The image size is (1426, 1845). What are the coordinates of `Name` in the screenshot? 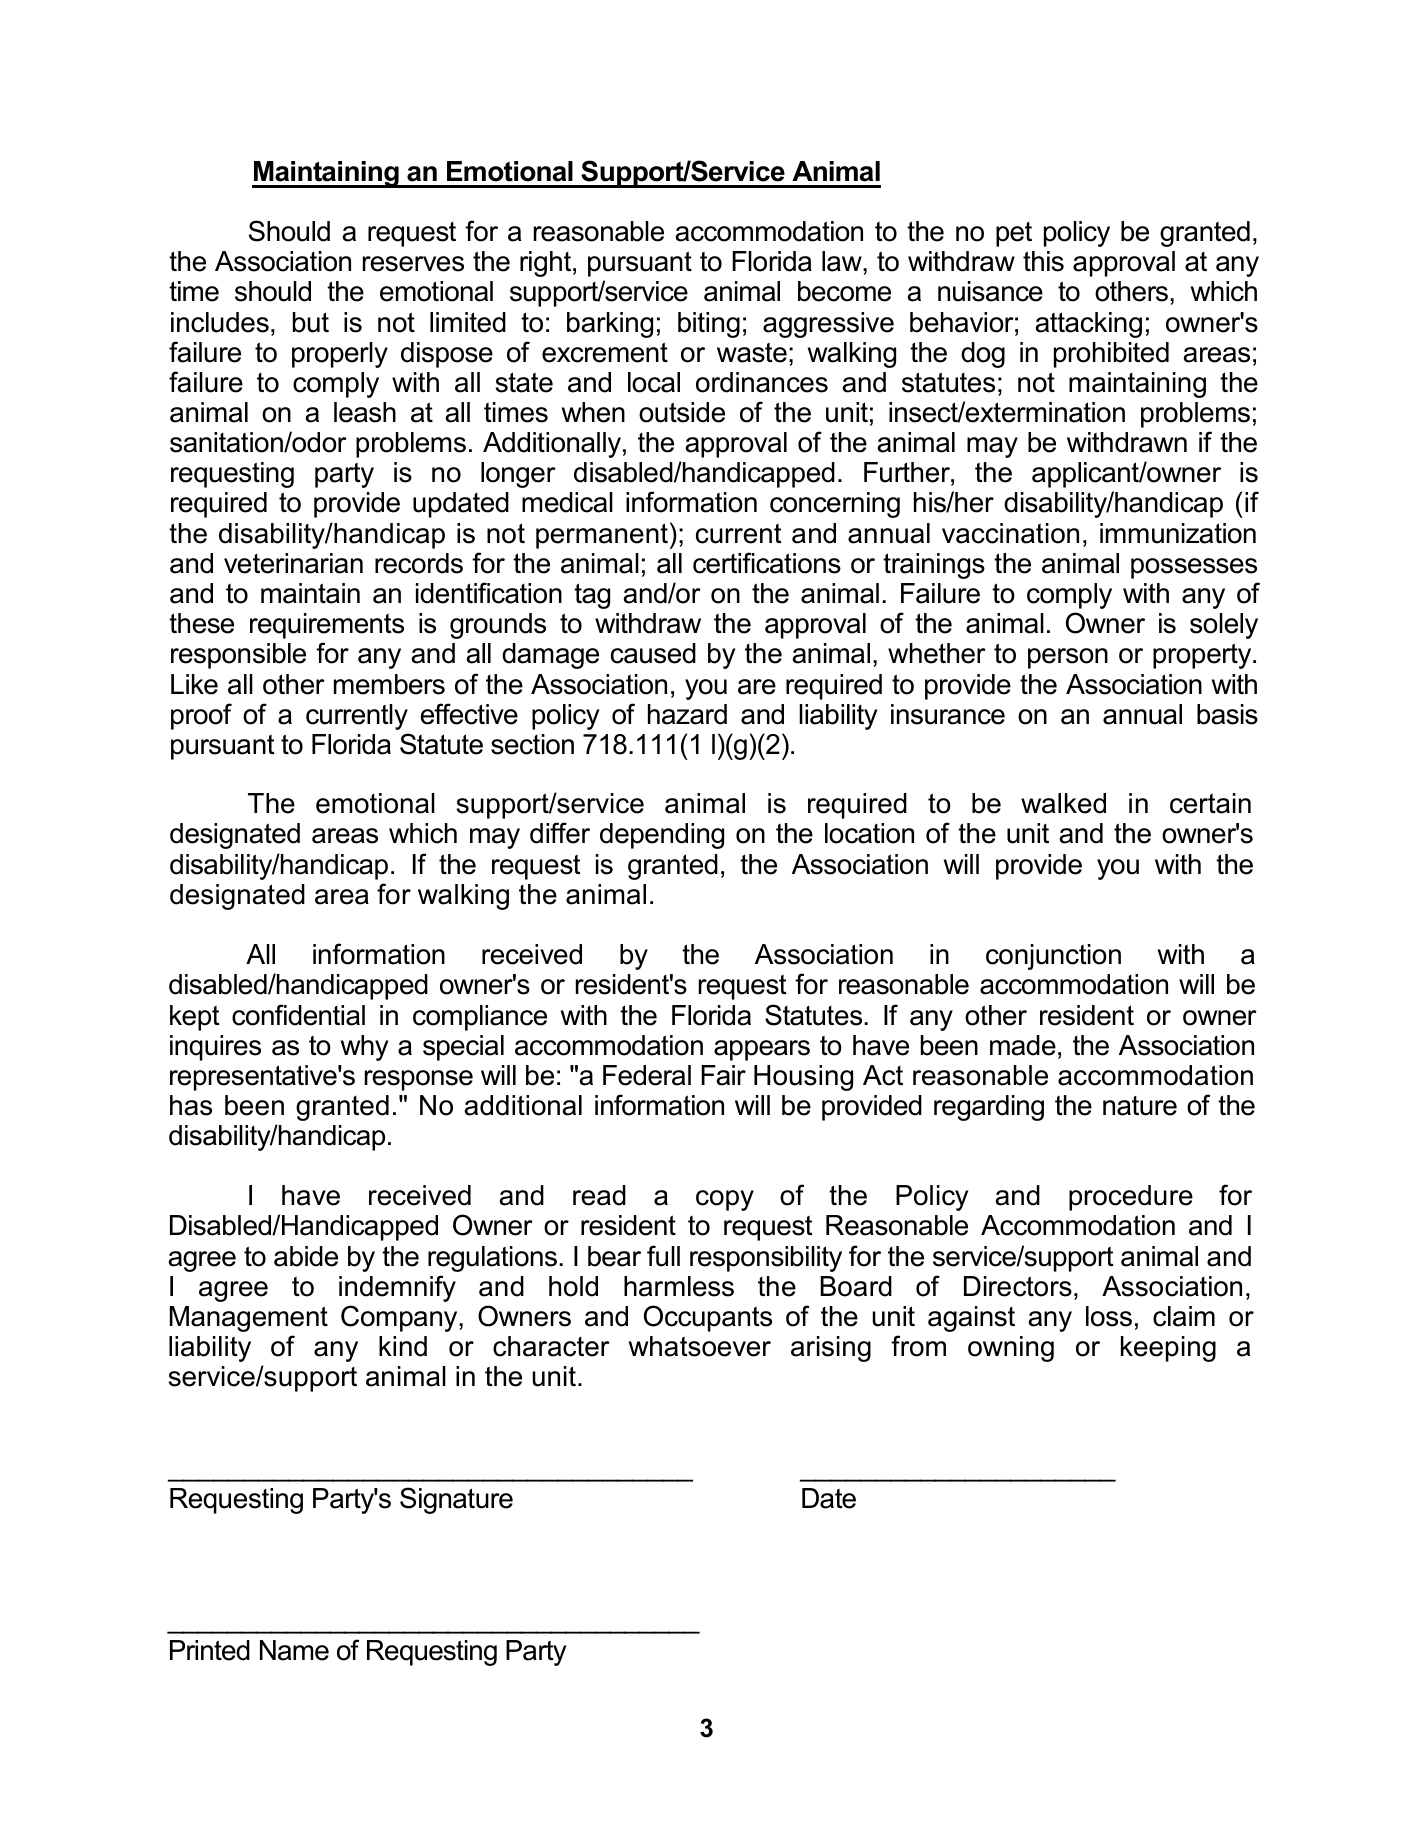 It's located at (294, 1650).
